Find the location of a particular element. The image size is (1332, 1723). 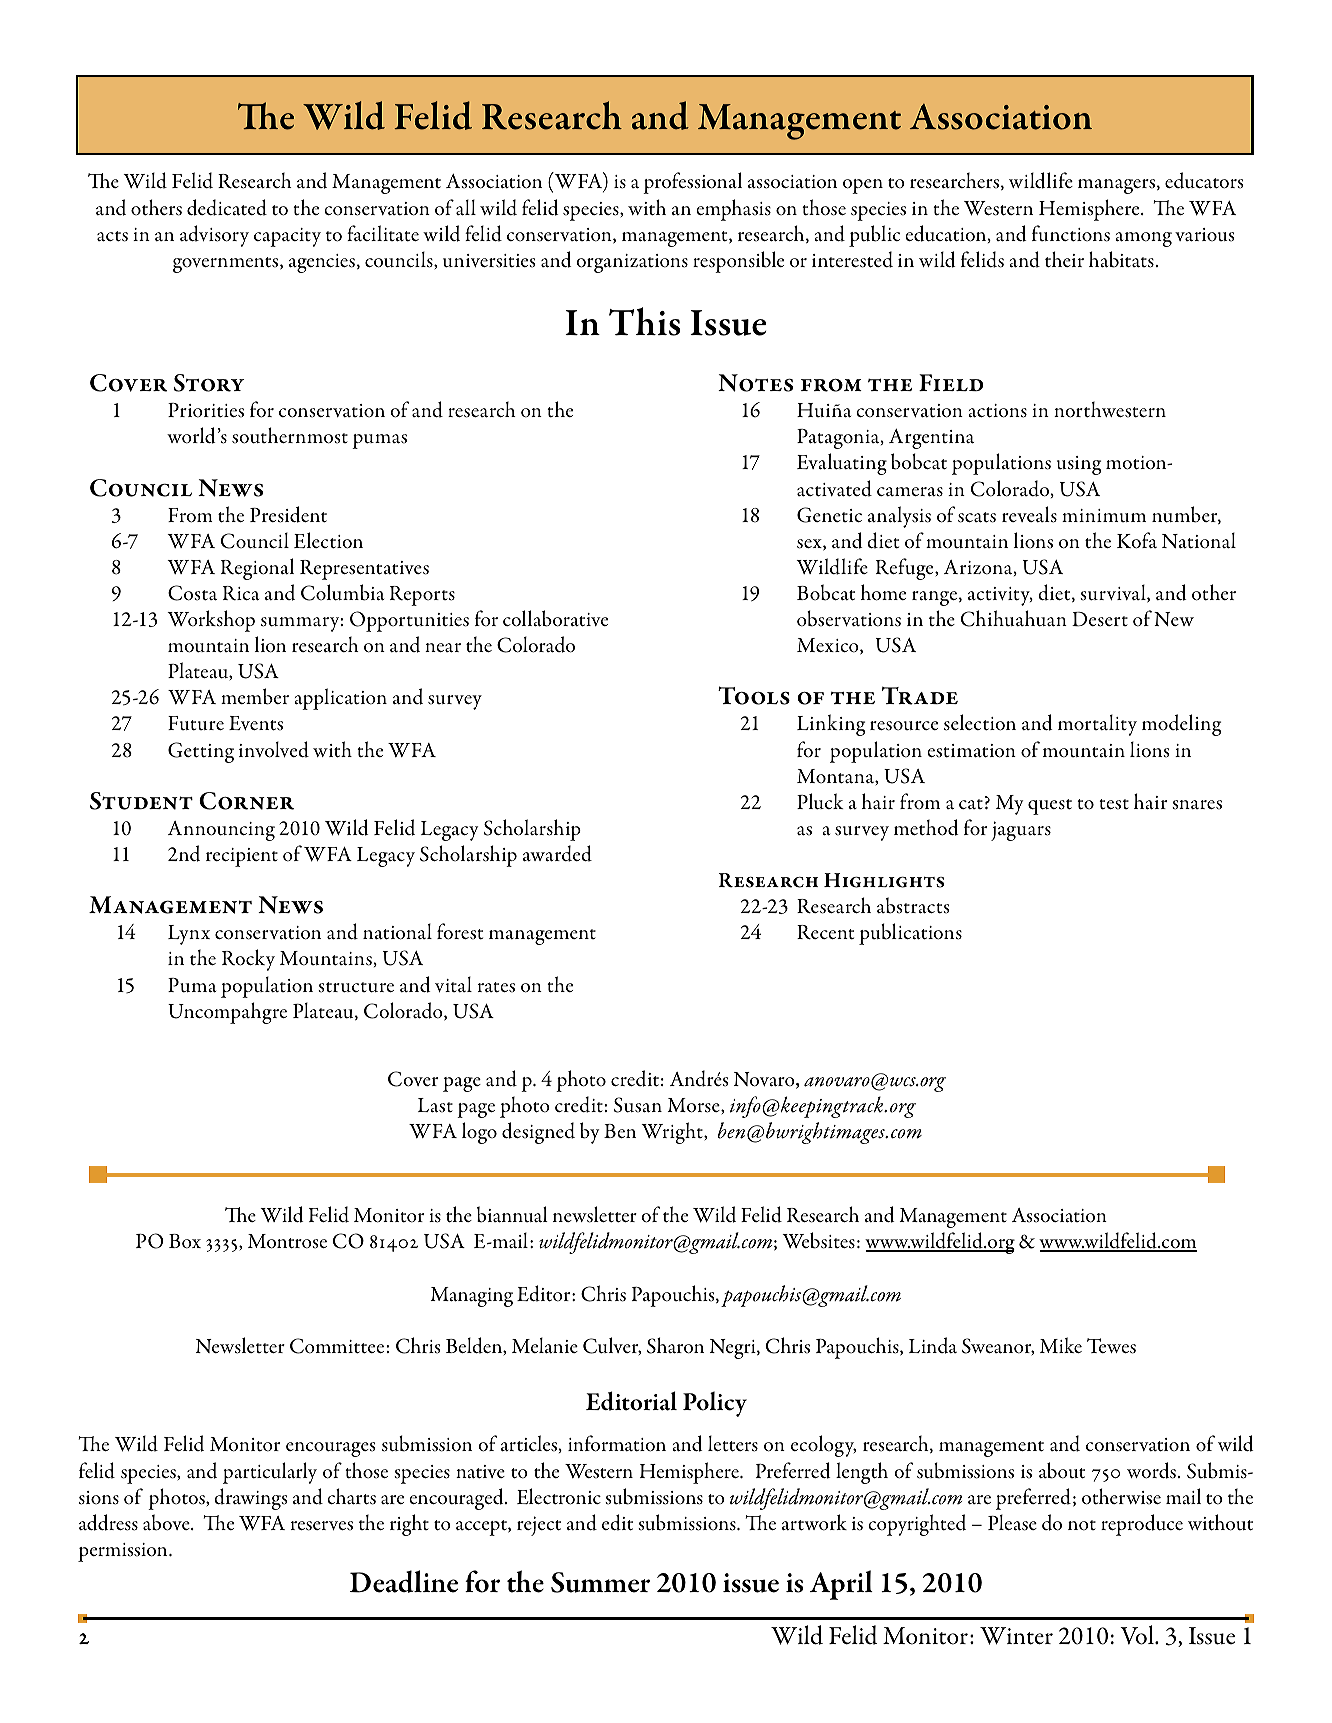

functions is located at coordinates (1071, 233).
